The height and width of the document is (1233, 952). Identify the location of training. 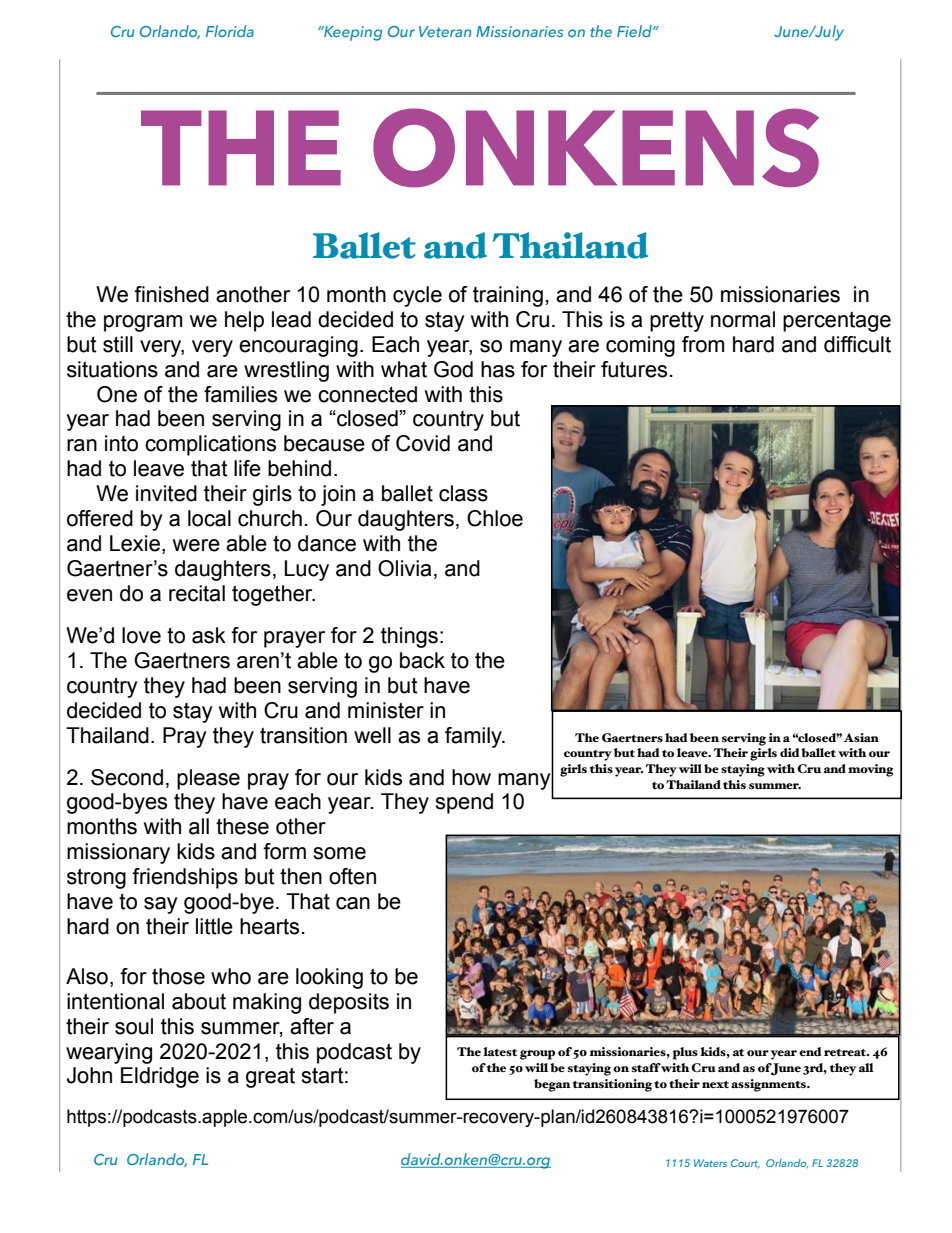
(508, 296).
